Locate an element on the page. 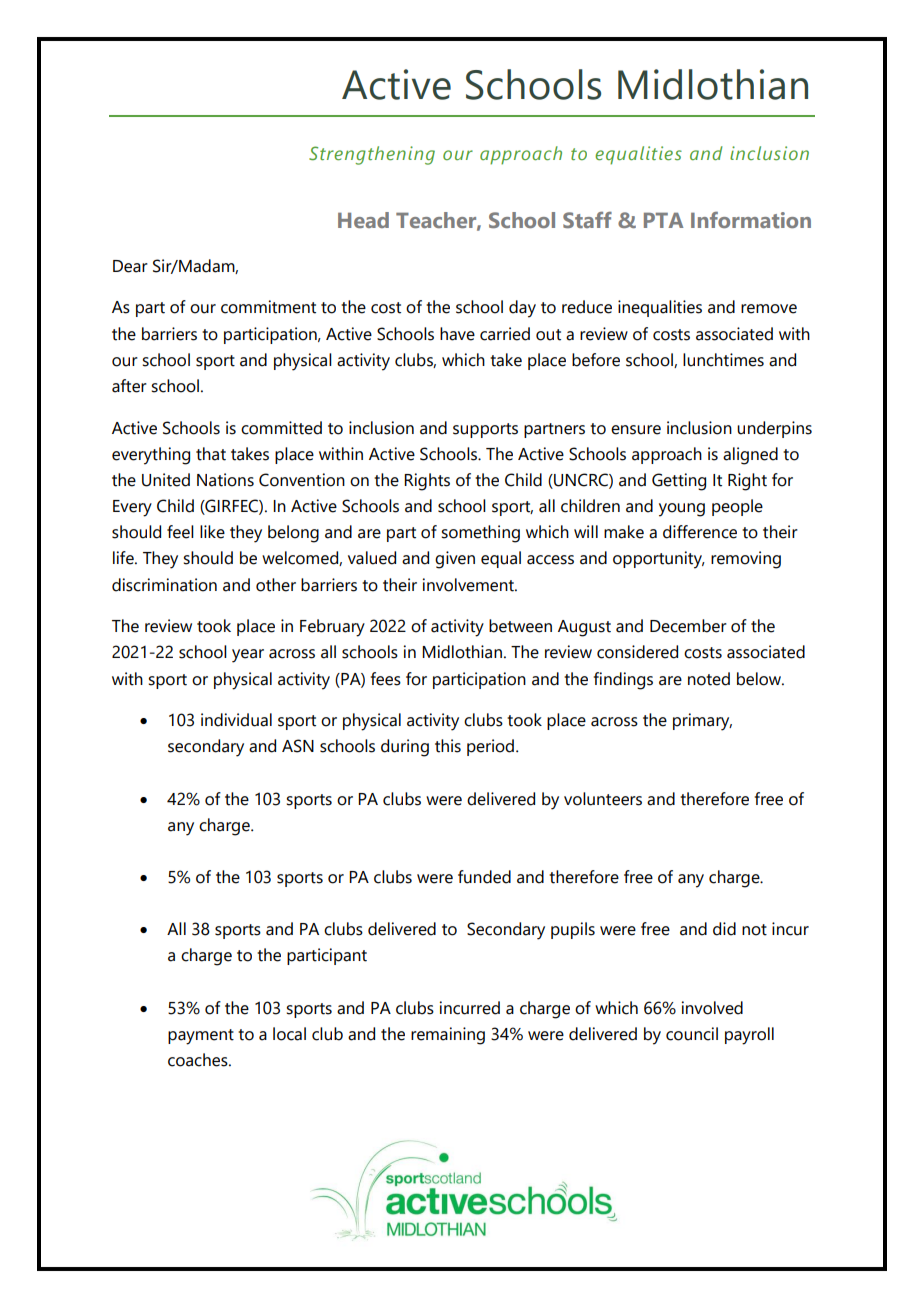 The width and height of the document is (924, 1308). Dear is located at coordinates (130, 266).
